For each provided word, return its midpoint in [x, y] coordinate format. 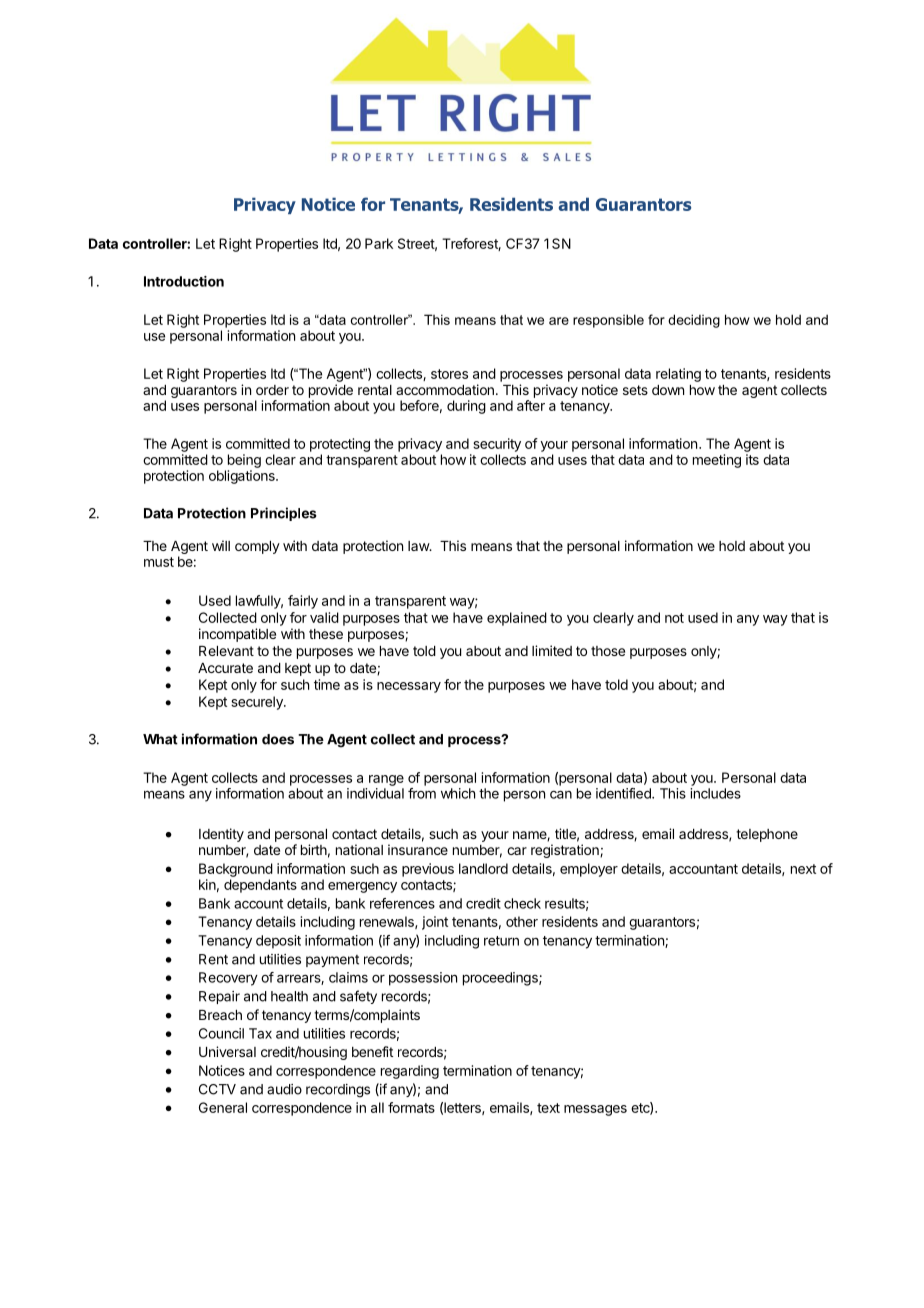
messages [595, 1110]
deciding [694, 321]
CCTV [217, 1089]
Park [379, 243]
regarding [410, 1072]
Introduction [184, 281]
